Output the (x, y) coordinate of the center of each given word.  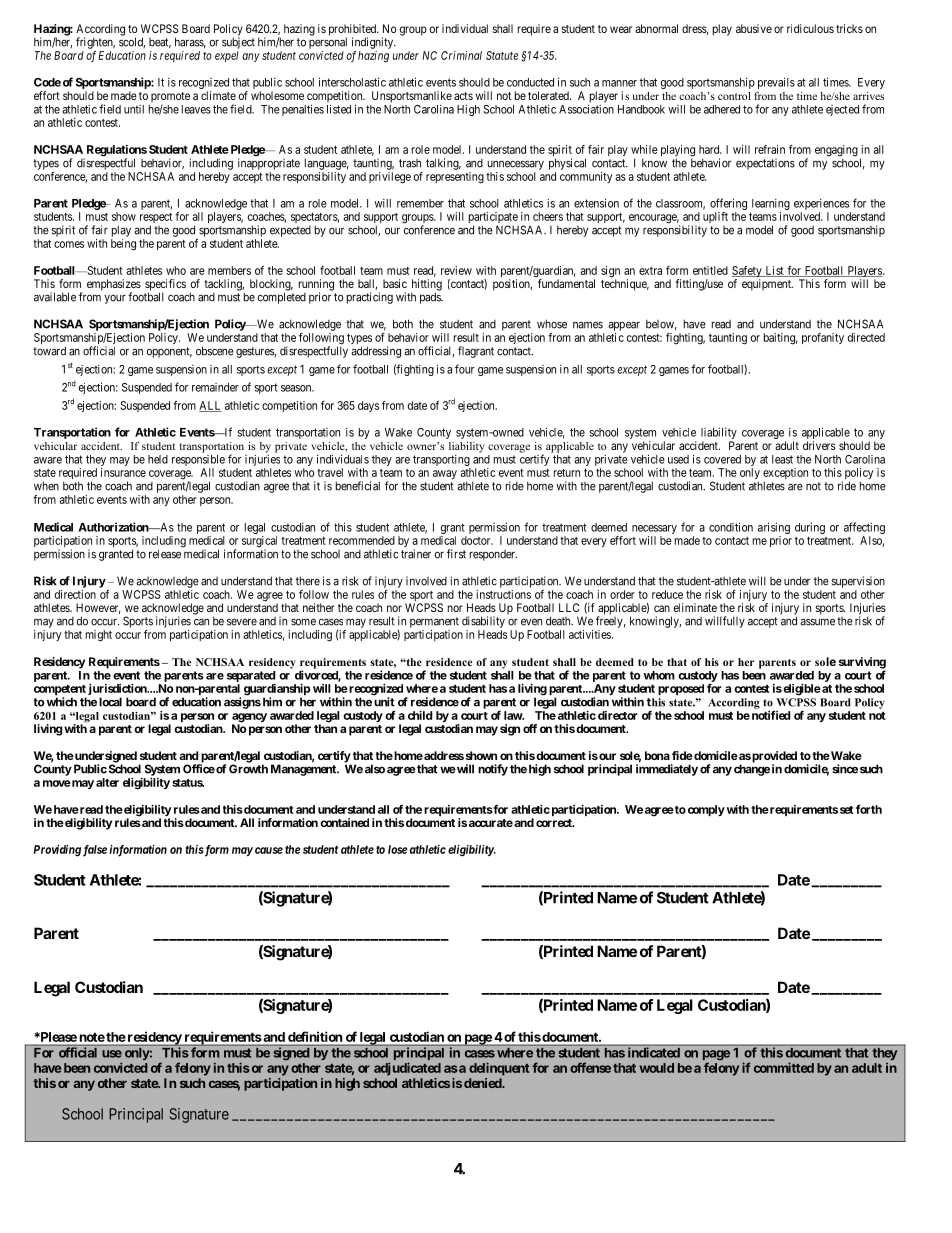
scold (132, 42)
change (752, 770)
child (420, 715)
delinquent (499, 1069)
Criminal (461, 55)
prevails (776, 83)
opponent (169, 352)
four (464, 369)
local (110, 702)
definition (315, 1037)
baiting (780, 339)
